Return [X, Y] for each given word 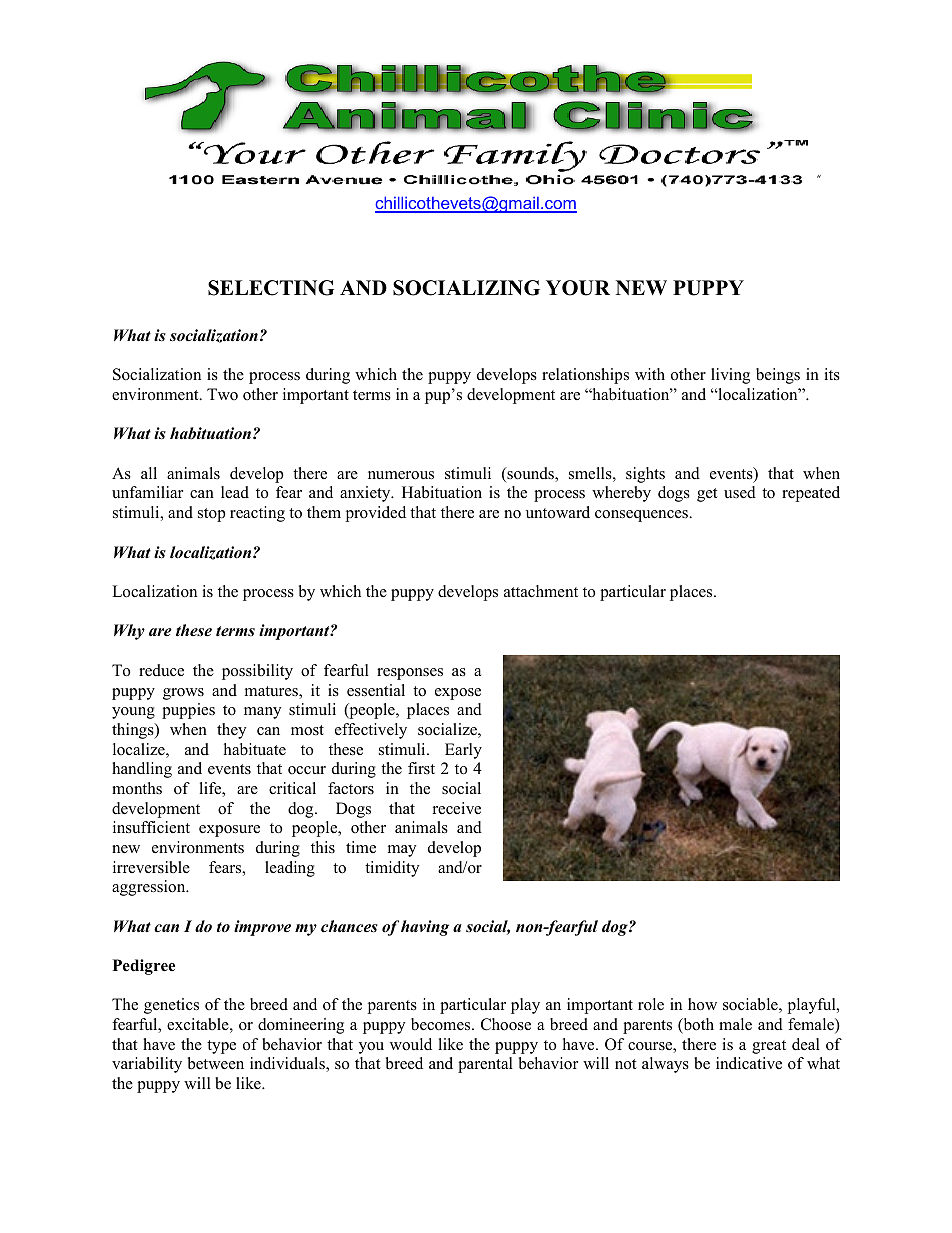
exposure [229, 831]
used [740, 492]
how [702, 1004]
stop [212, 515]
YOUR [578, 288]
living [730, 376]
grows [183, 694]
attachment [541, 591]
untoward [558, 512]
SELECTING [271, 288]
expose [458, 694]
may [402, 851]
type [221, 1047]
